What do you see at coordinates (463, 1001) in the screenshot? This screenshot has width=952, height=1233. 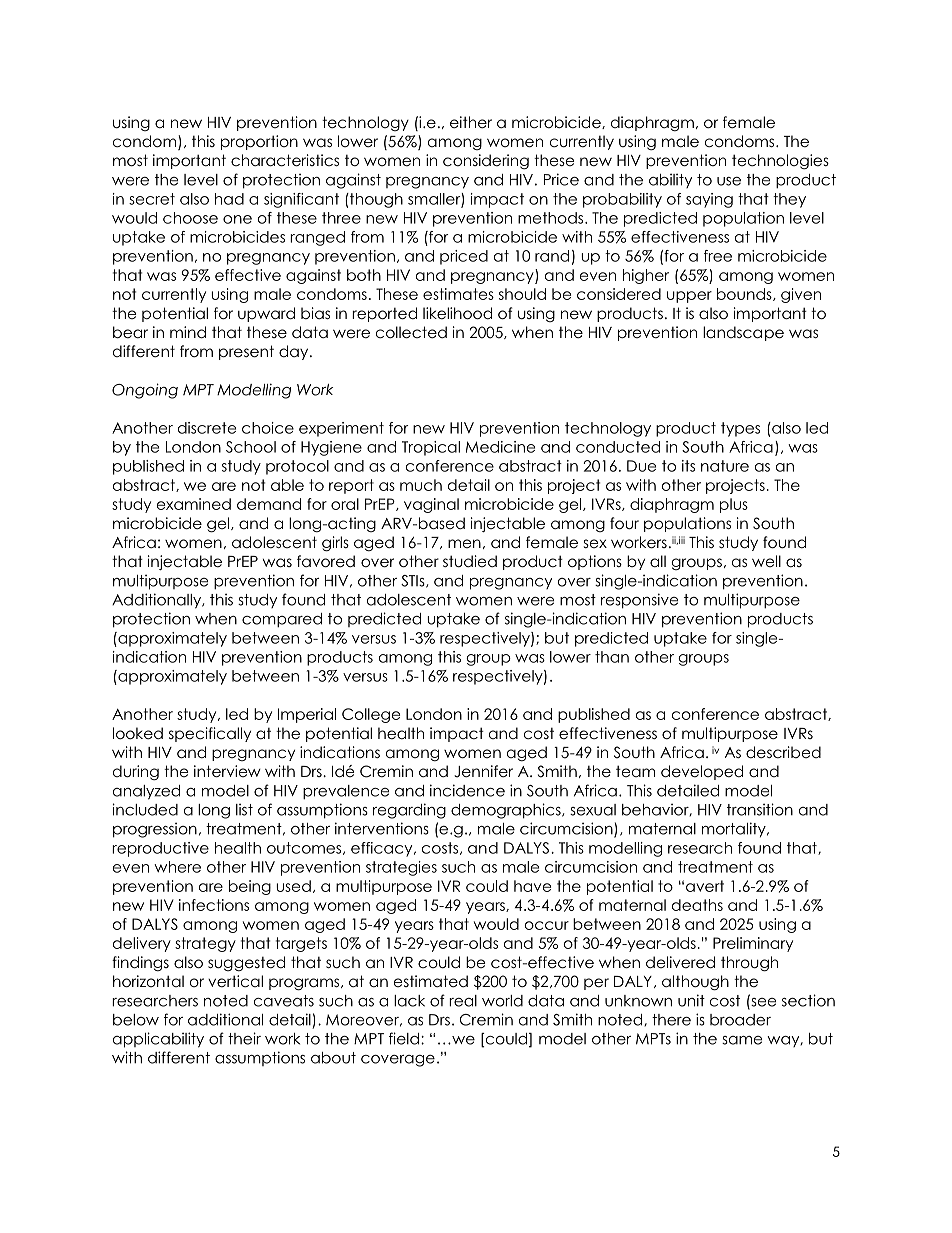 I see `real` at bounding box center [463, 1001].
